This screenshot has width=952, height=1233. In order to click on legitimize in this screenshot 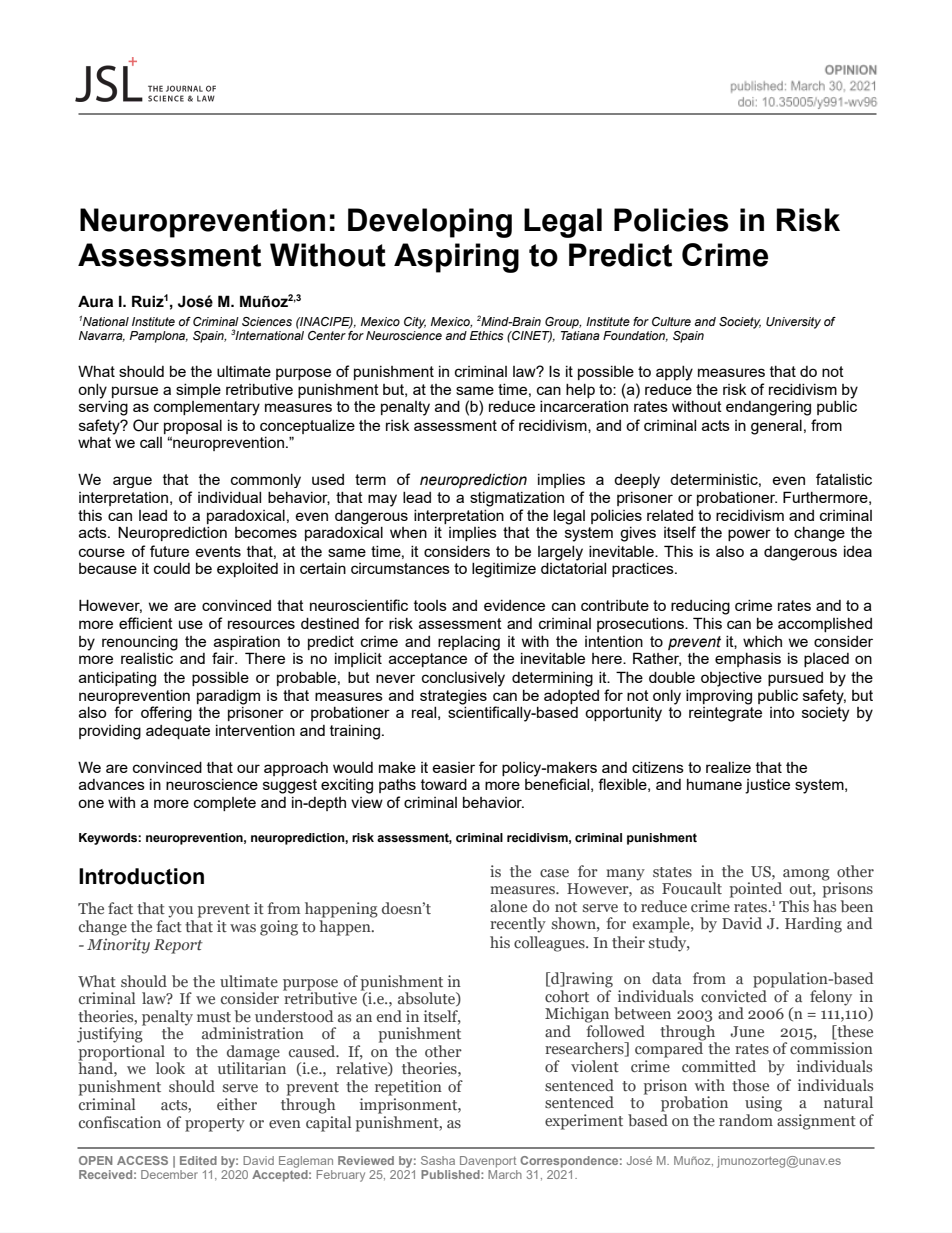, I will do `click(504, 570)`.
